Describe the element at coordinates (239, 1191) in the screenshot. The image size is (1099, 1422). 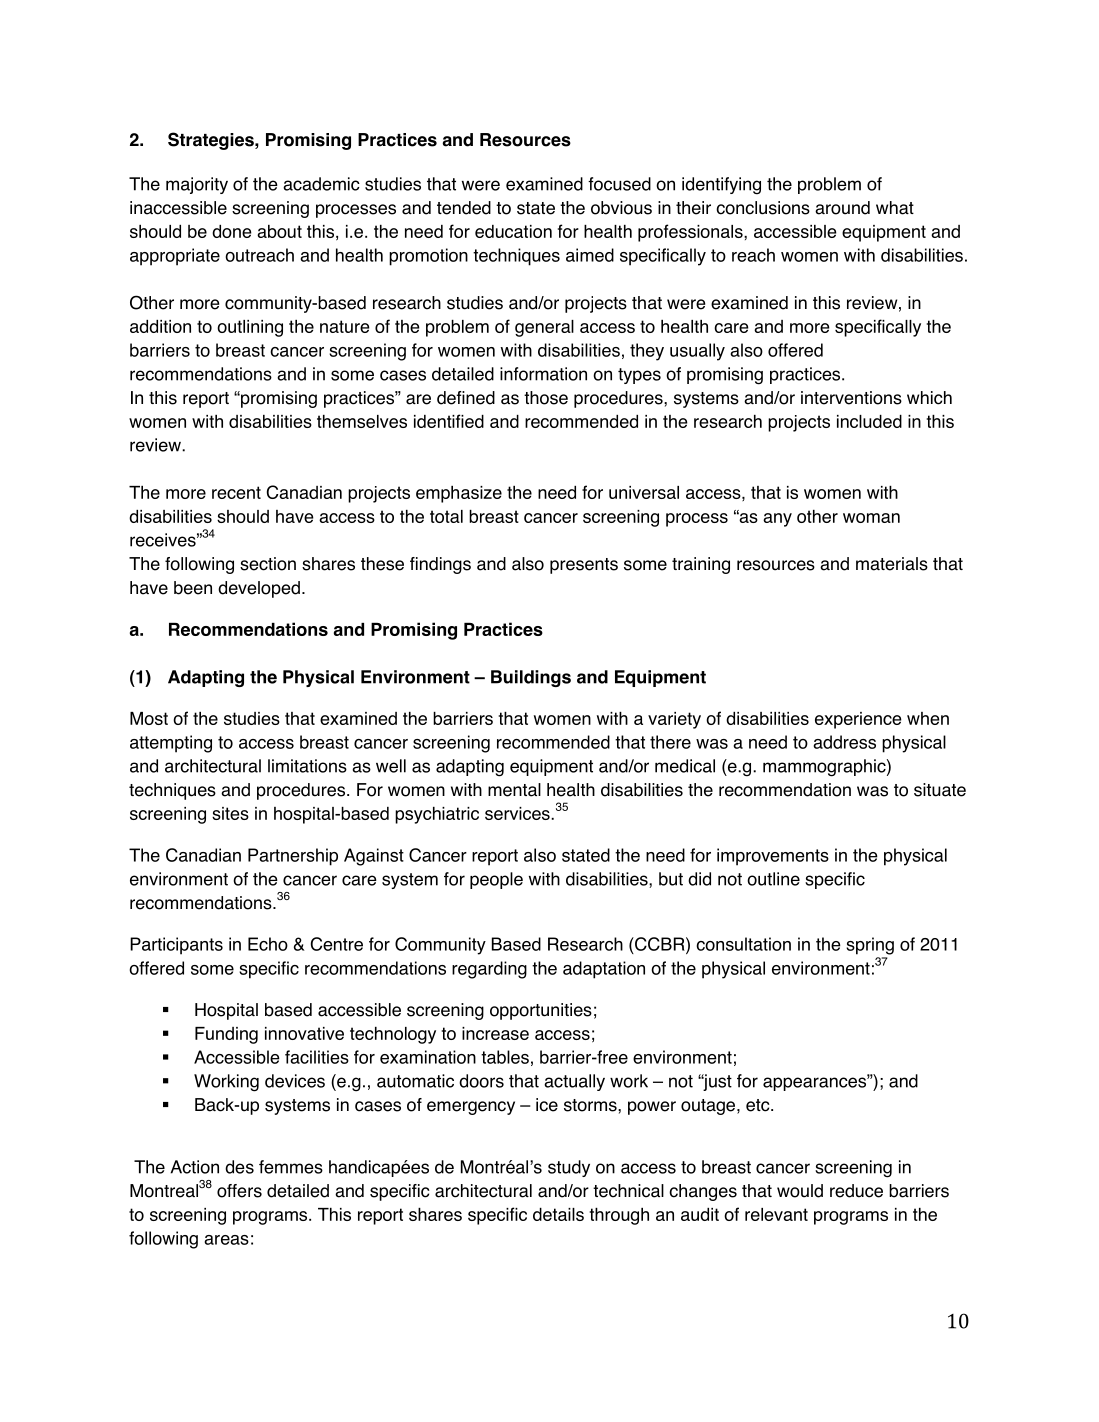
I see `offers` at that location.
